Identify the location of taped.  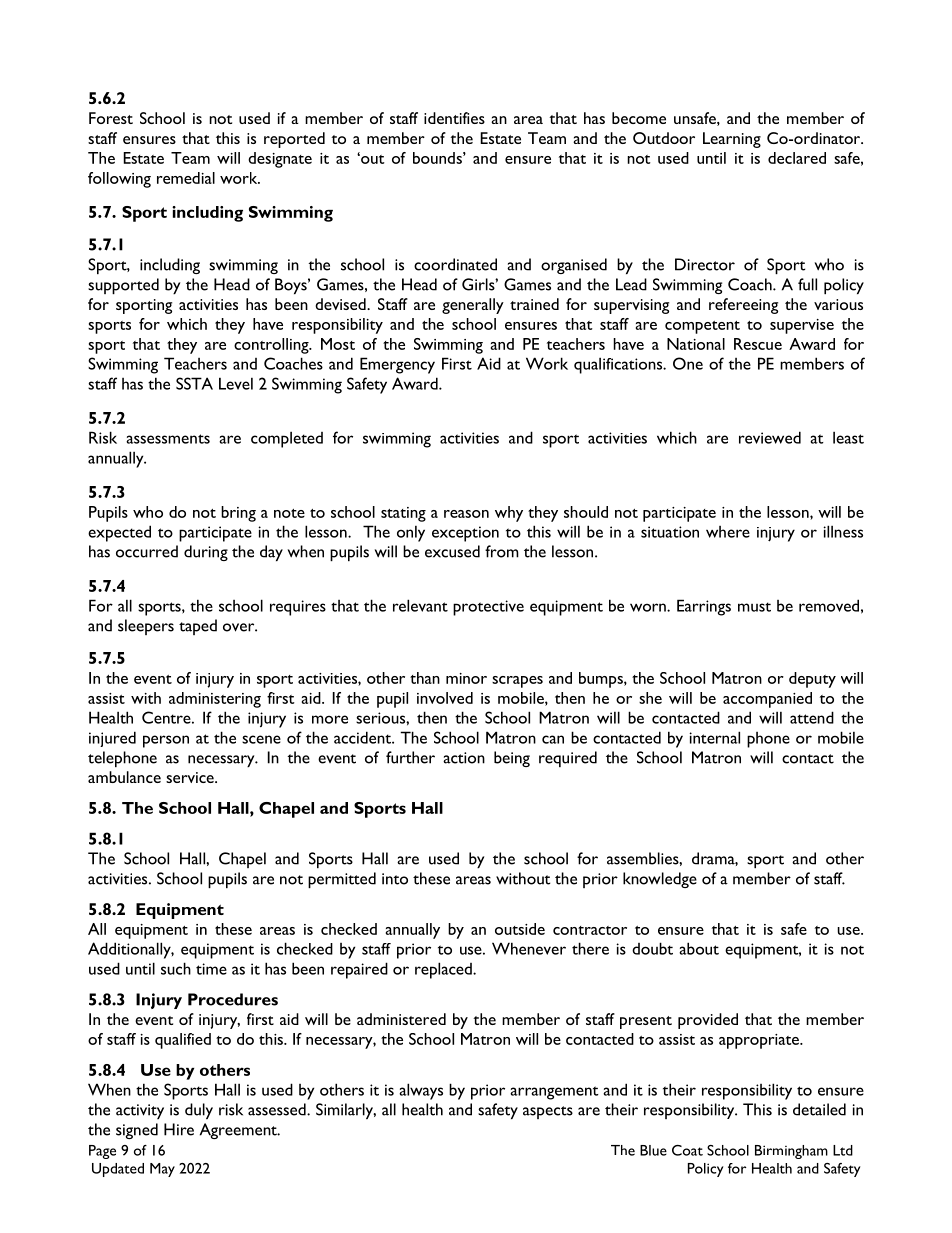
(198, 627).
